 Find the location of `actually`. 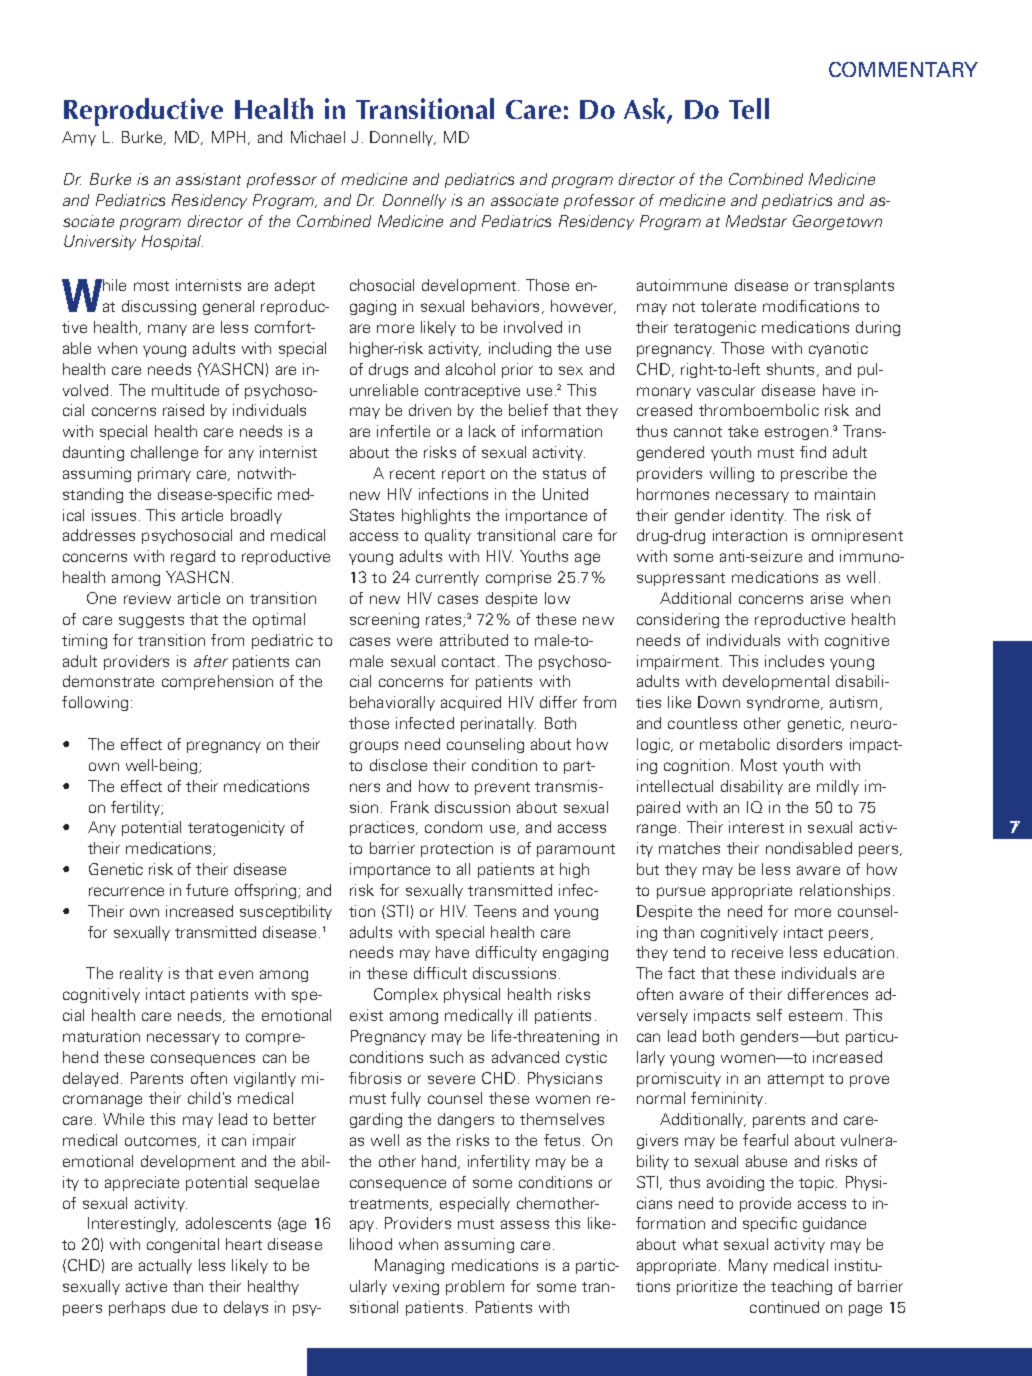

actually is located at coordinates (165, 1266).
